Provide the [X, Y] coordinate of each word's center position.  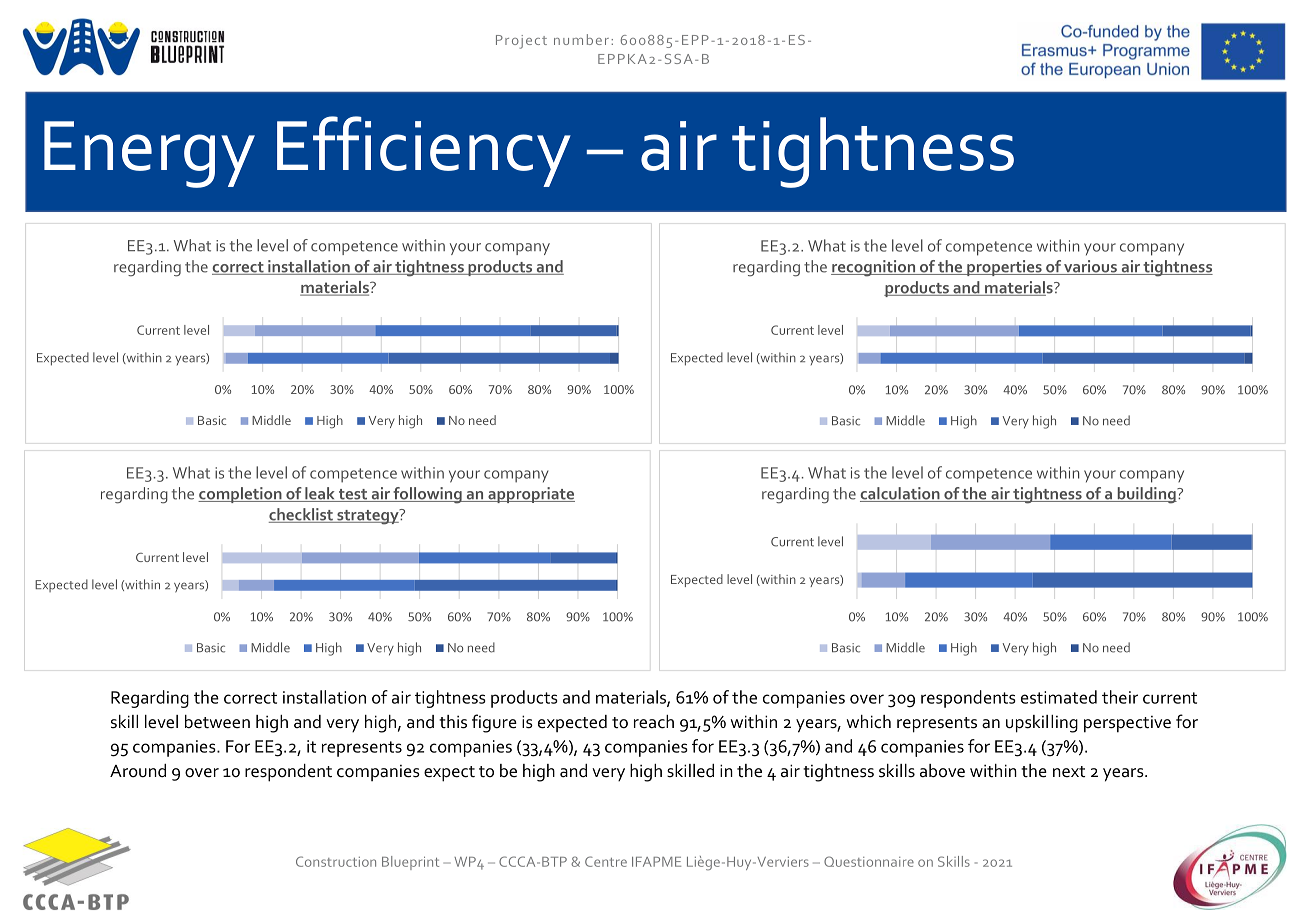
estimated [1059, 697]
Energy [149, 154]
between [217, 722]
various [1090, 267]
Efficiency [424, 151]
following [427, 495]
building [1146, 495]
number [581, 39]
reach [654, 722]
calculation [901, 494]
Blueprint [410, 863]
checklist [302, 515]
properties [1004, 268]
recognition [874, 268]
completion [241, 495]
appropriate [530, 495]
